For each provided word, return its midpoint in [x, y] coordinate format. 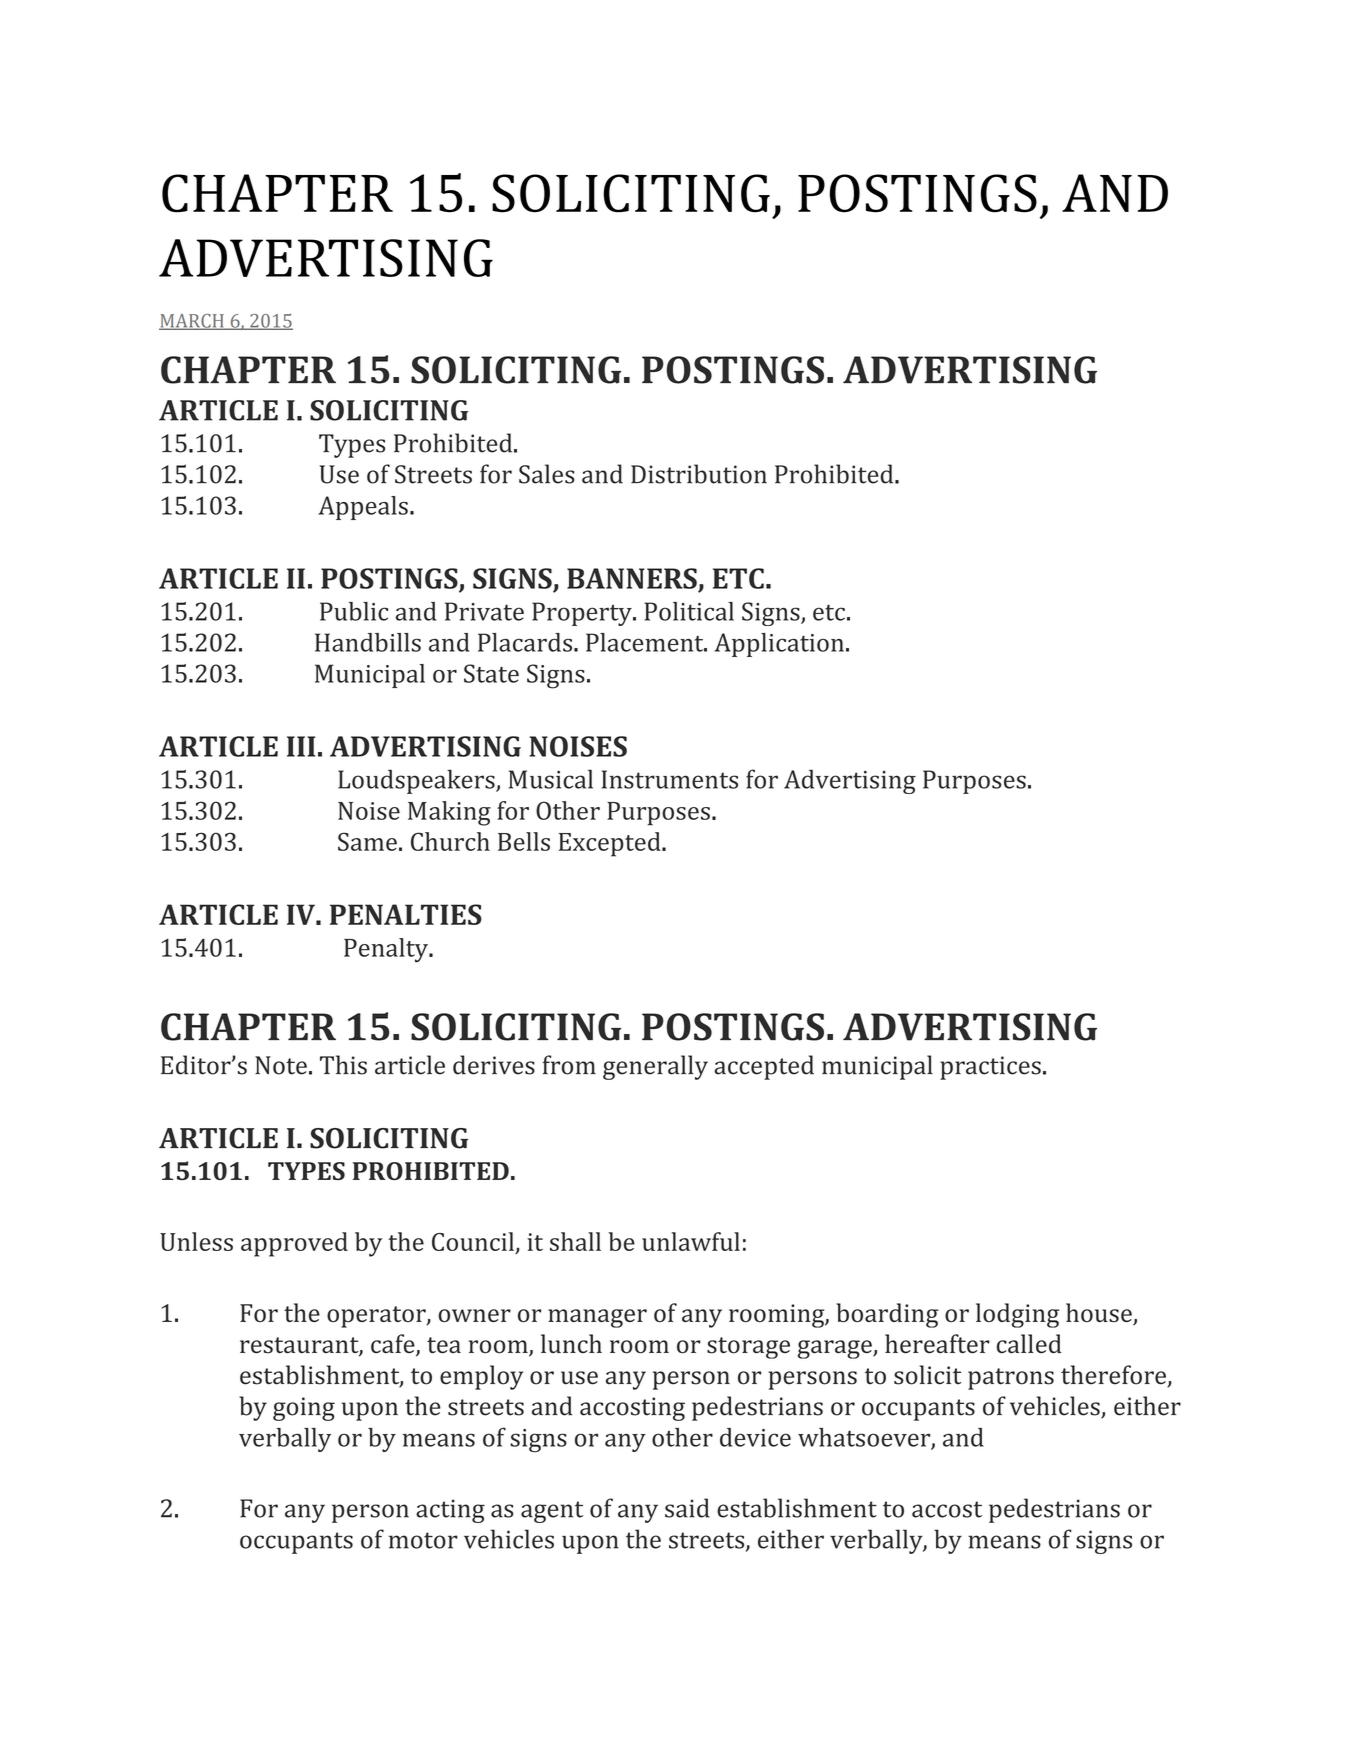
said [687, 1508]
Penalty [387, 950]
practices [990, 1068]
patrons [1011, 1379]
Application [779, 645]
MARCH [192, 322]
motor [423, 1540]
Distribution [699, 474]
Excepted [611, 844]
